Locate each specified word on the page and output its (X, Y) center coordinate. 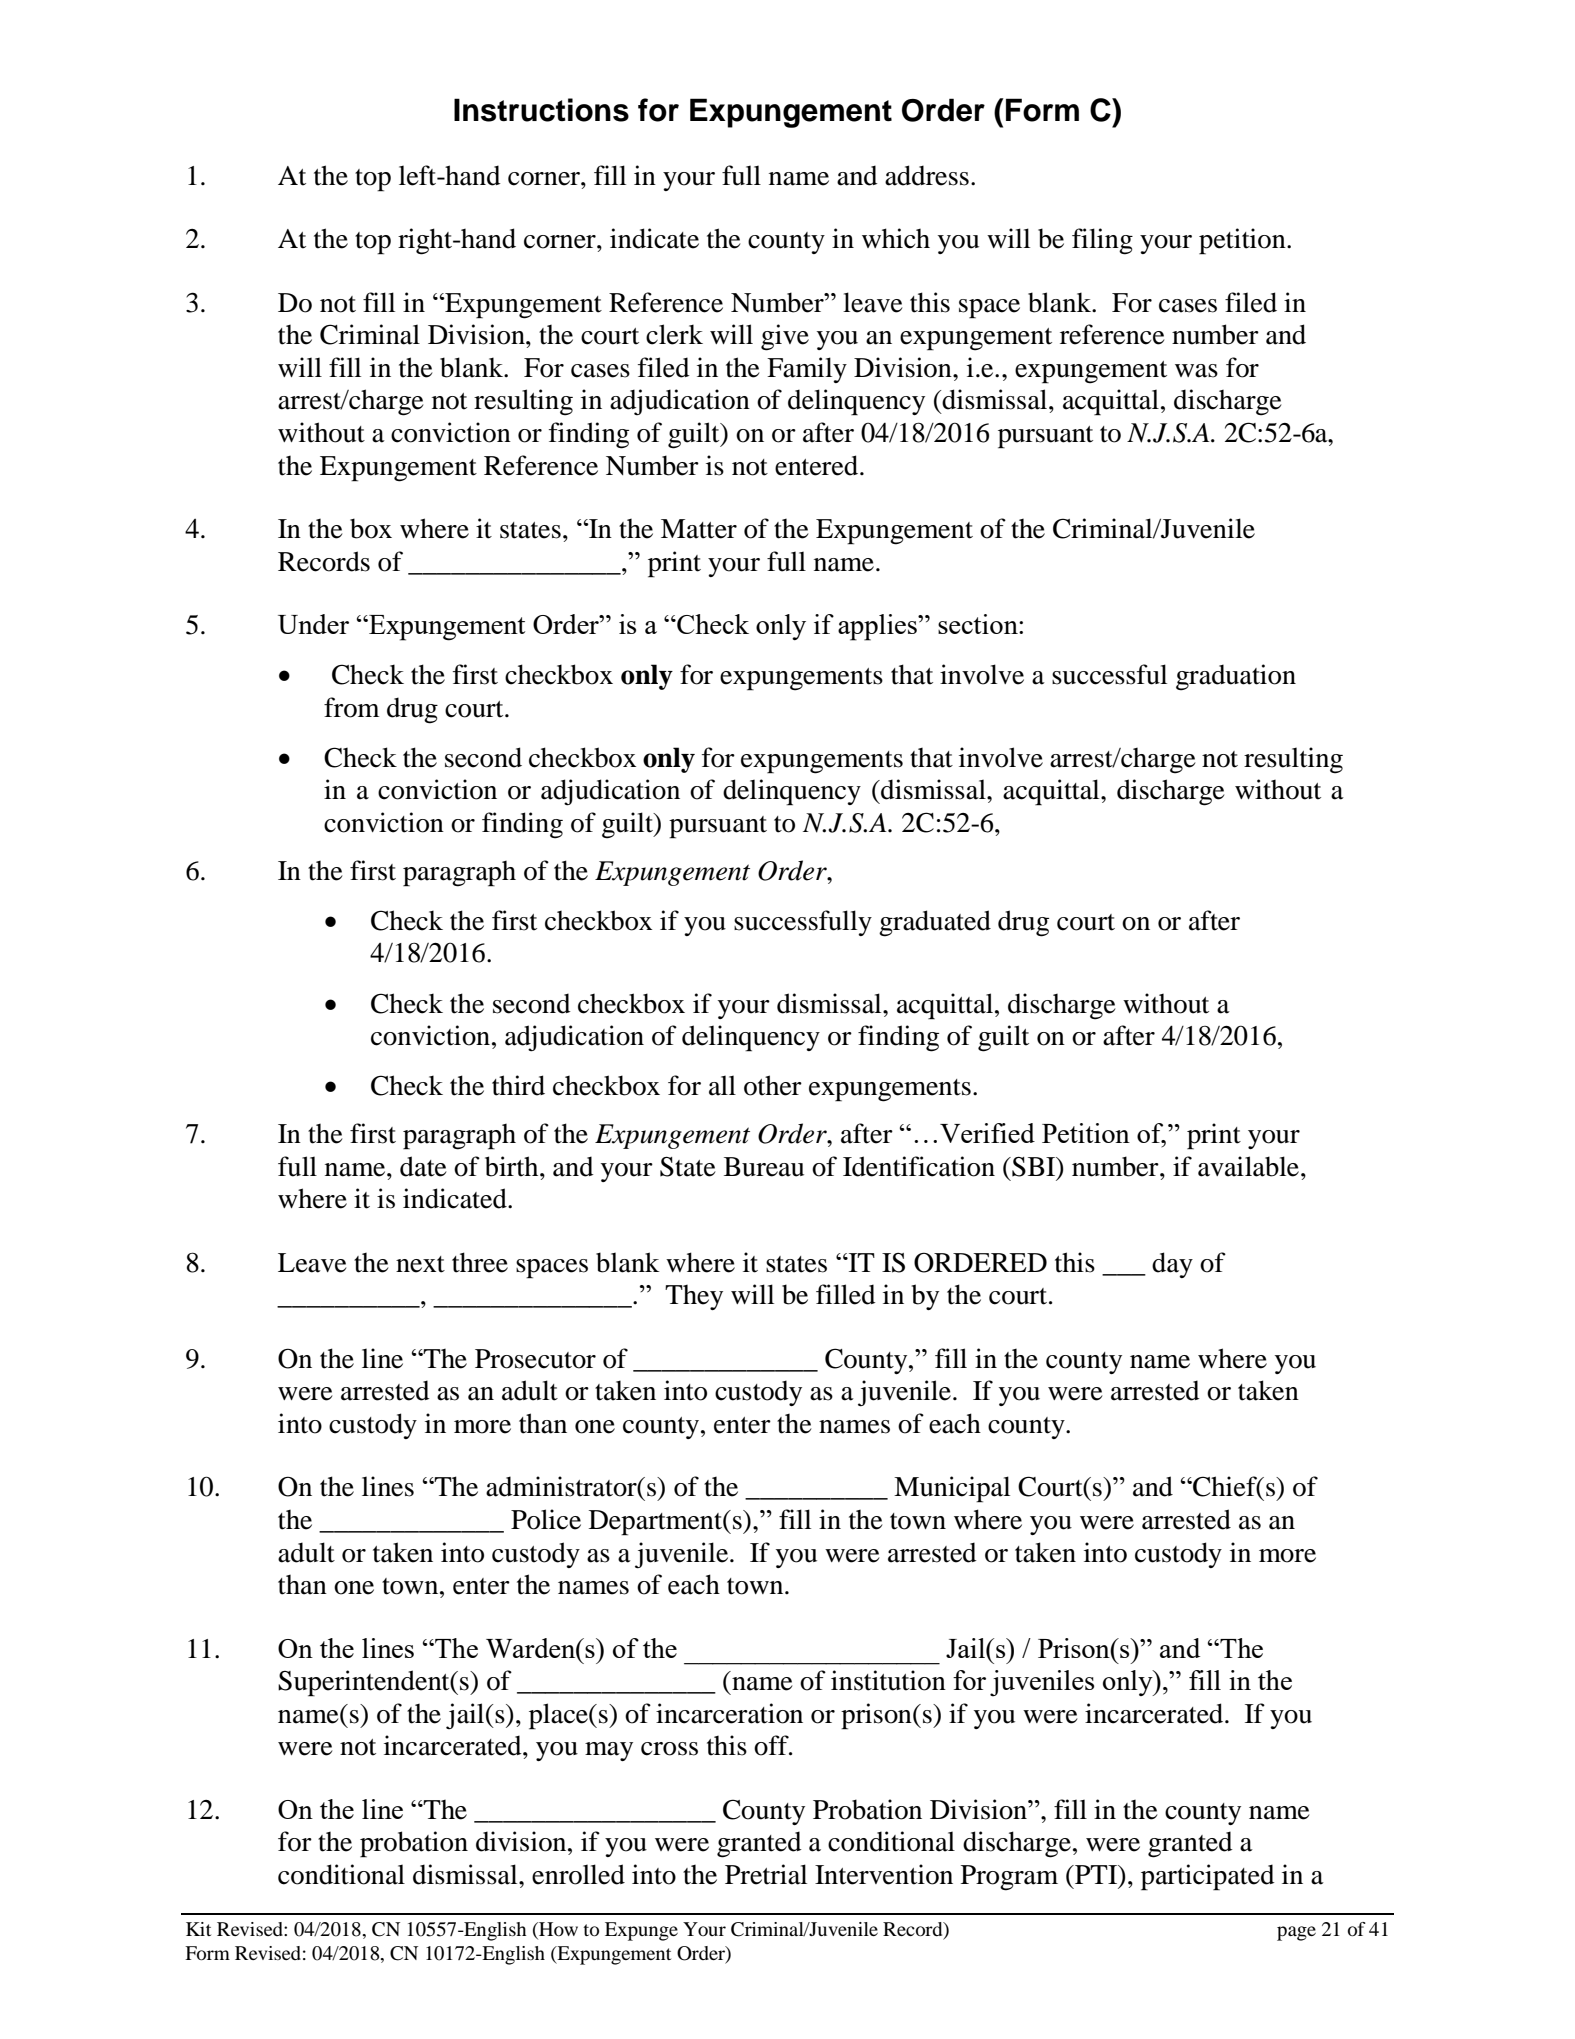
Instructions (541, 110)
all (722, 1085)
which (896, 238)
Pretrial (766, 1874)
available (1250, 1166)
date (423, 1166)
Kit (198, 1929)
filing (1102, 241)
